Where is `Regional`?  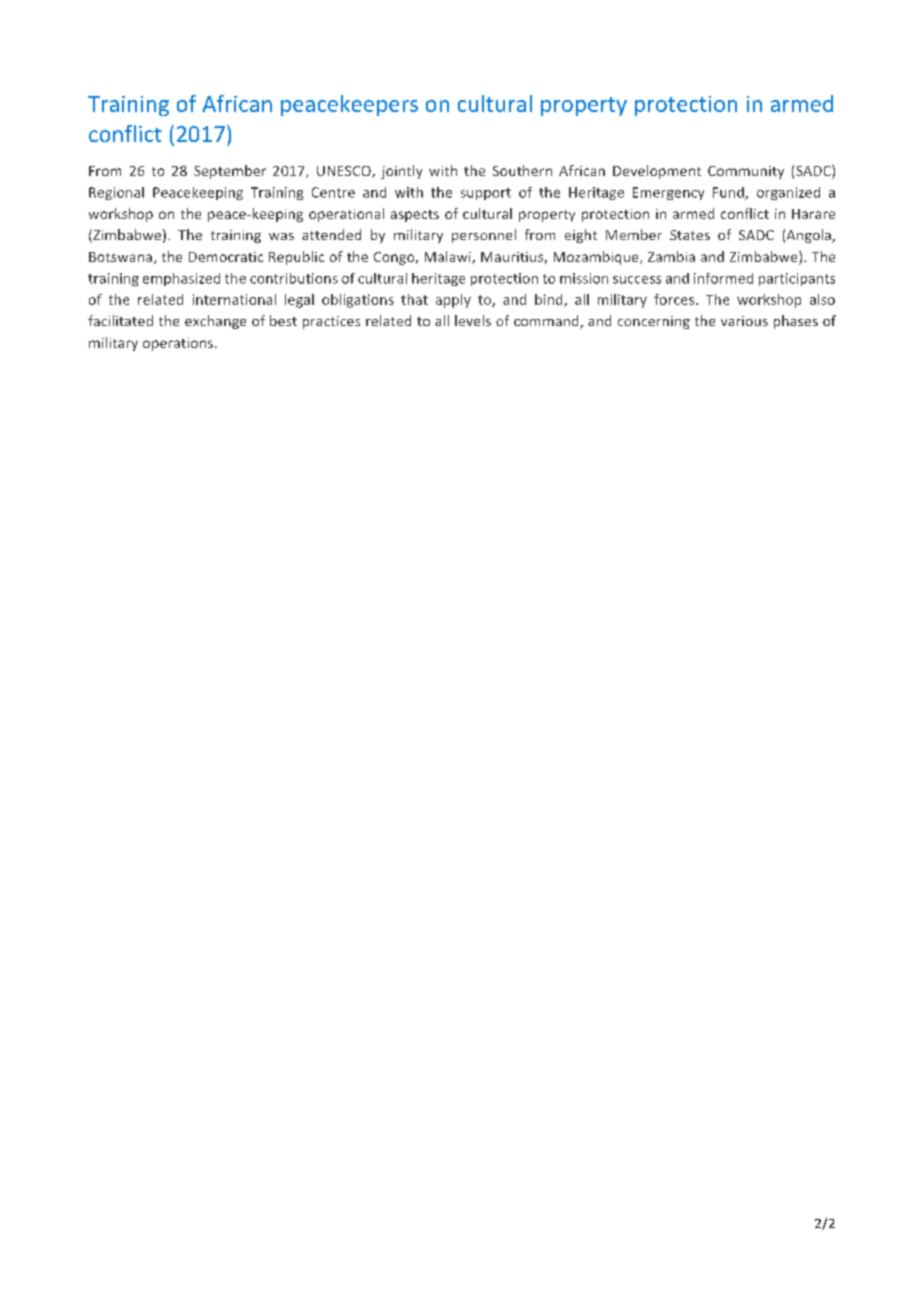
Regional is located at coordinates (116, 193).
